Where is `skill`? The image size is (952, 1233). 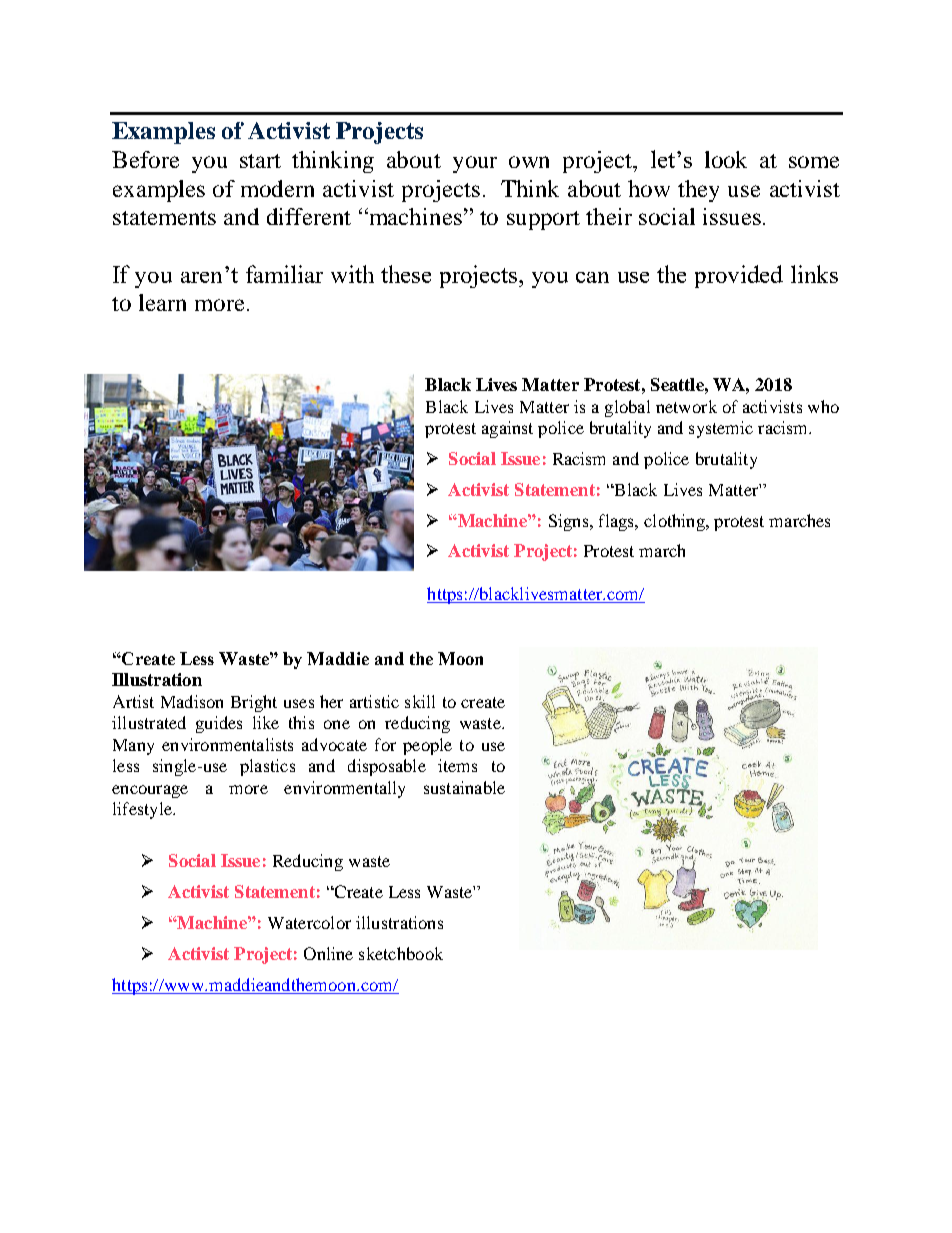 skill is located at coordinates (420, 701).
